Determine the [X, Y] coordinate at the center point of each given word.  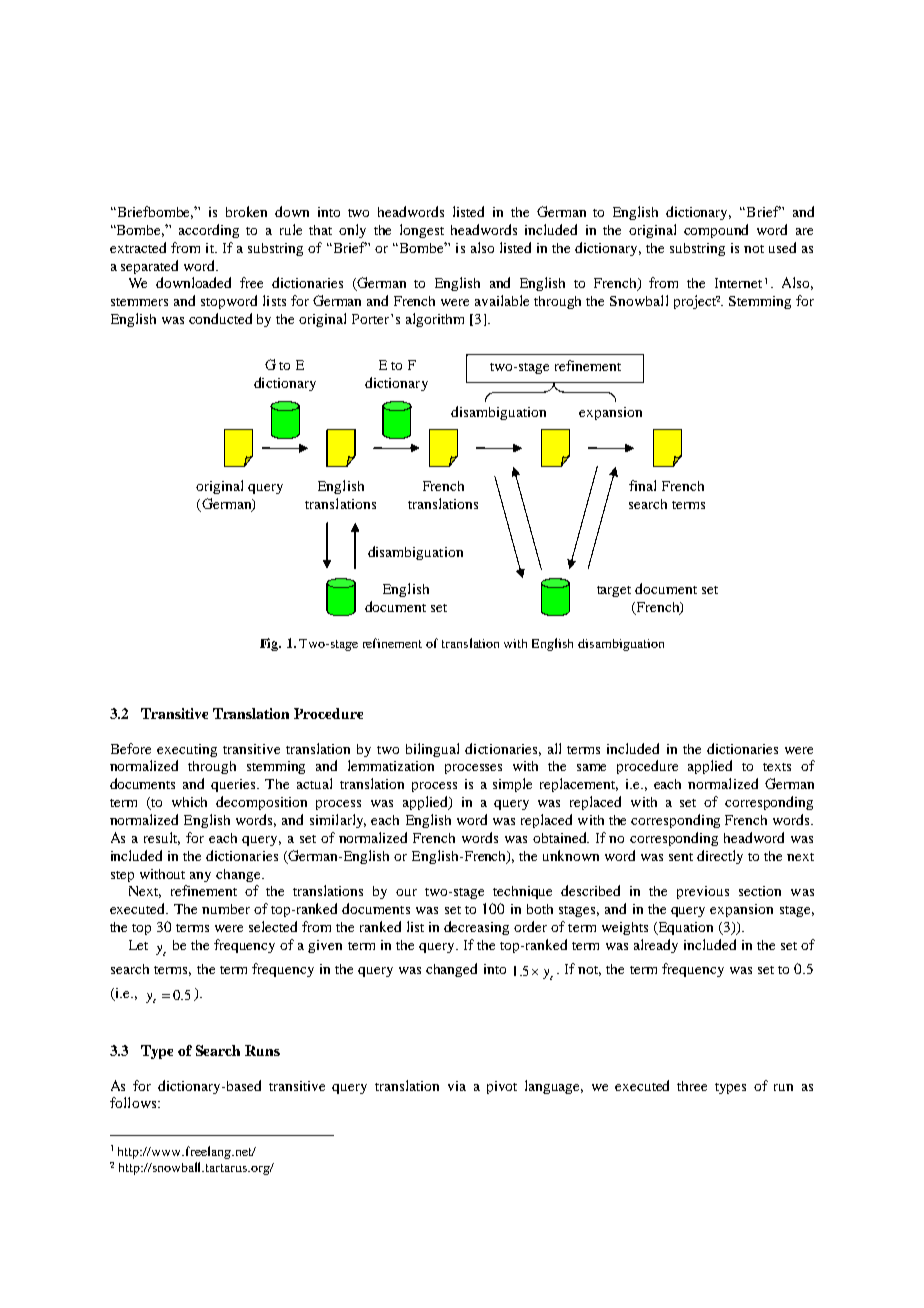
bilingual [432, 750]
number [226, 909]
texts [777, 767]
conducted [220, 318]
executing [187, 750]
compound [716, 231]
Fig [270, 644]
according [209, 231]
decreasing [476, 928]
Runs [262, 1050]
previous [703, 892]
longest [422, 231]
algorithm [435, 320]
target [614, 591]
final [642, 485]
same [591, 767]
